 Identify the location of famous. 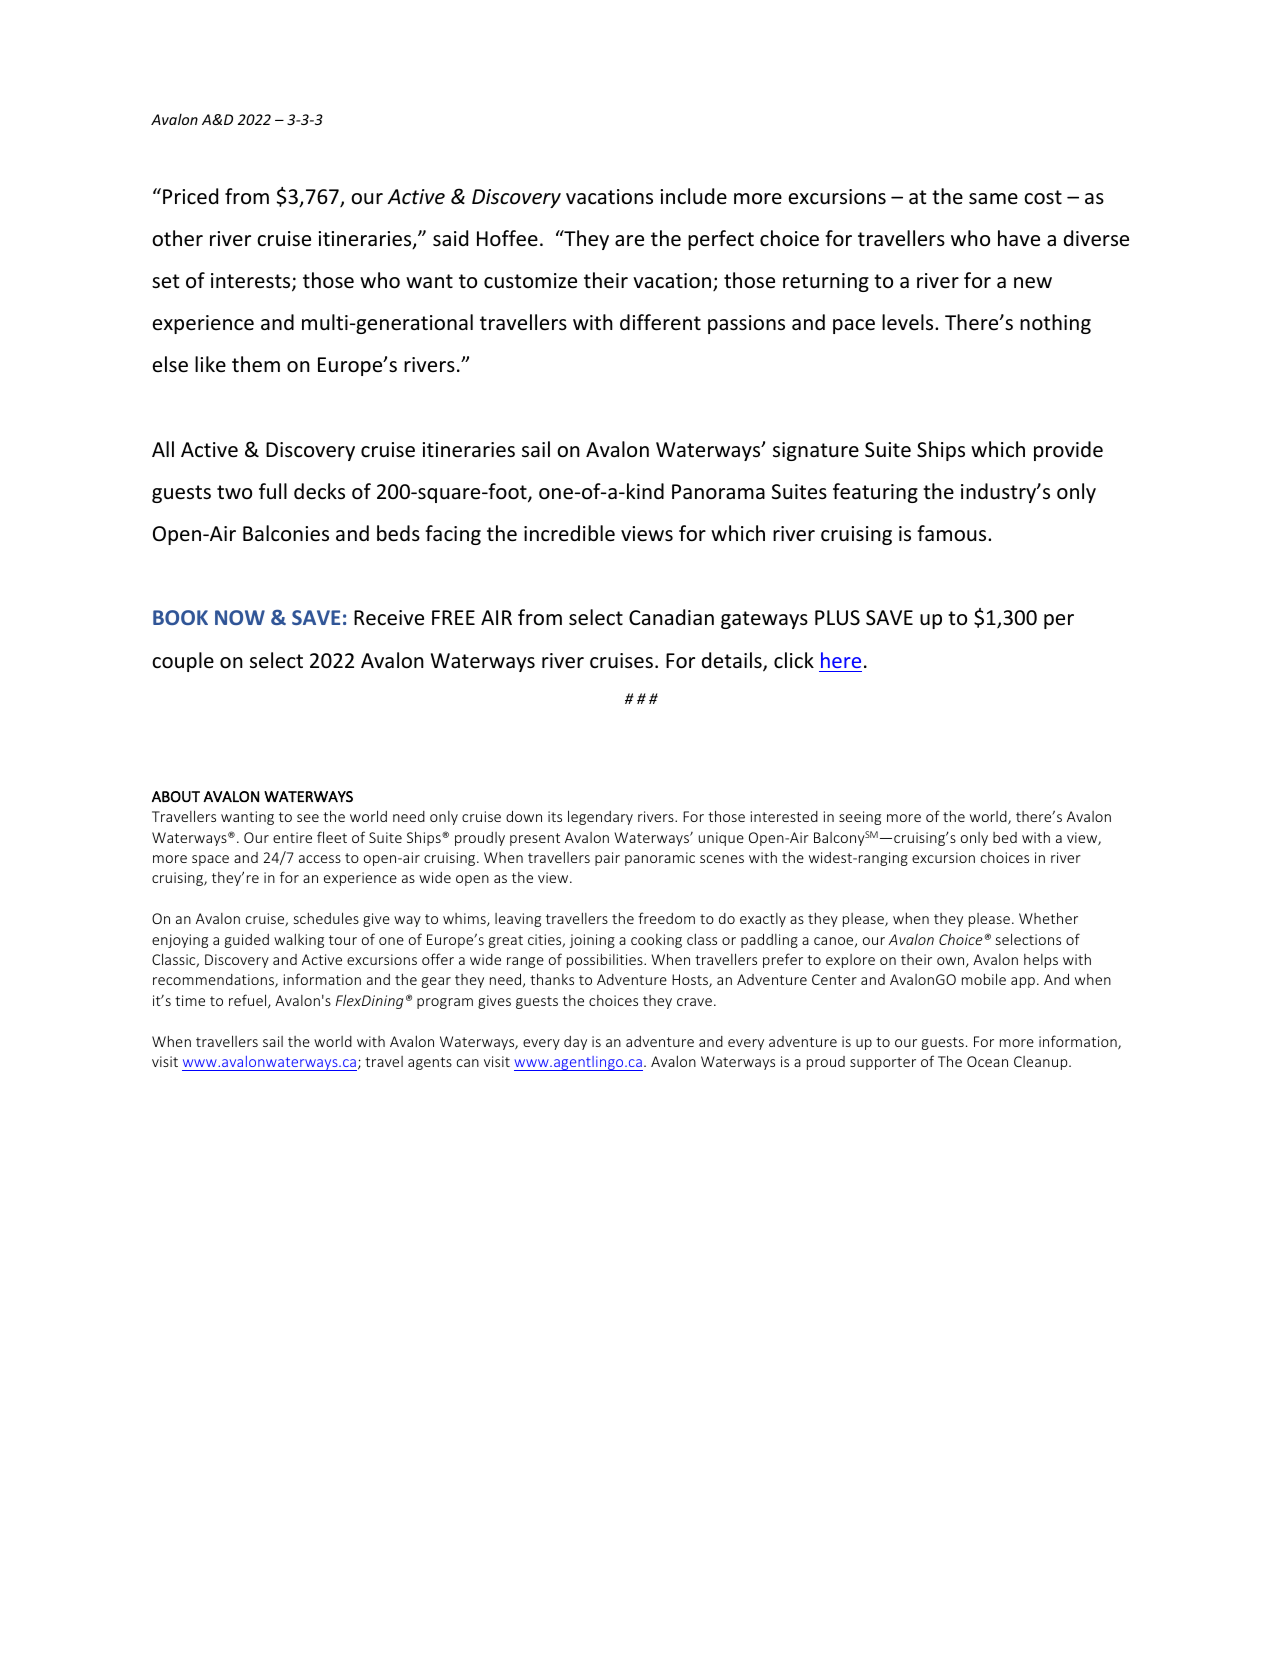
(953, 533).
